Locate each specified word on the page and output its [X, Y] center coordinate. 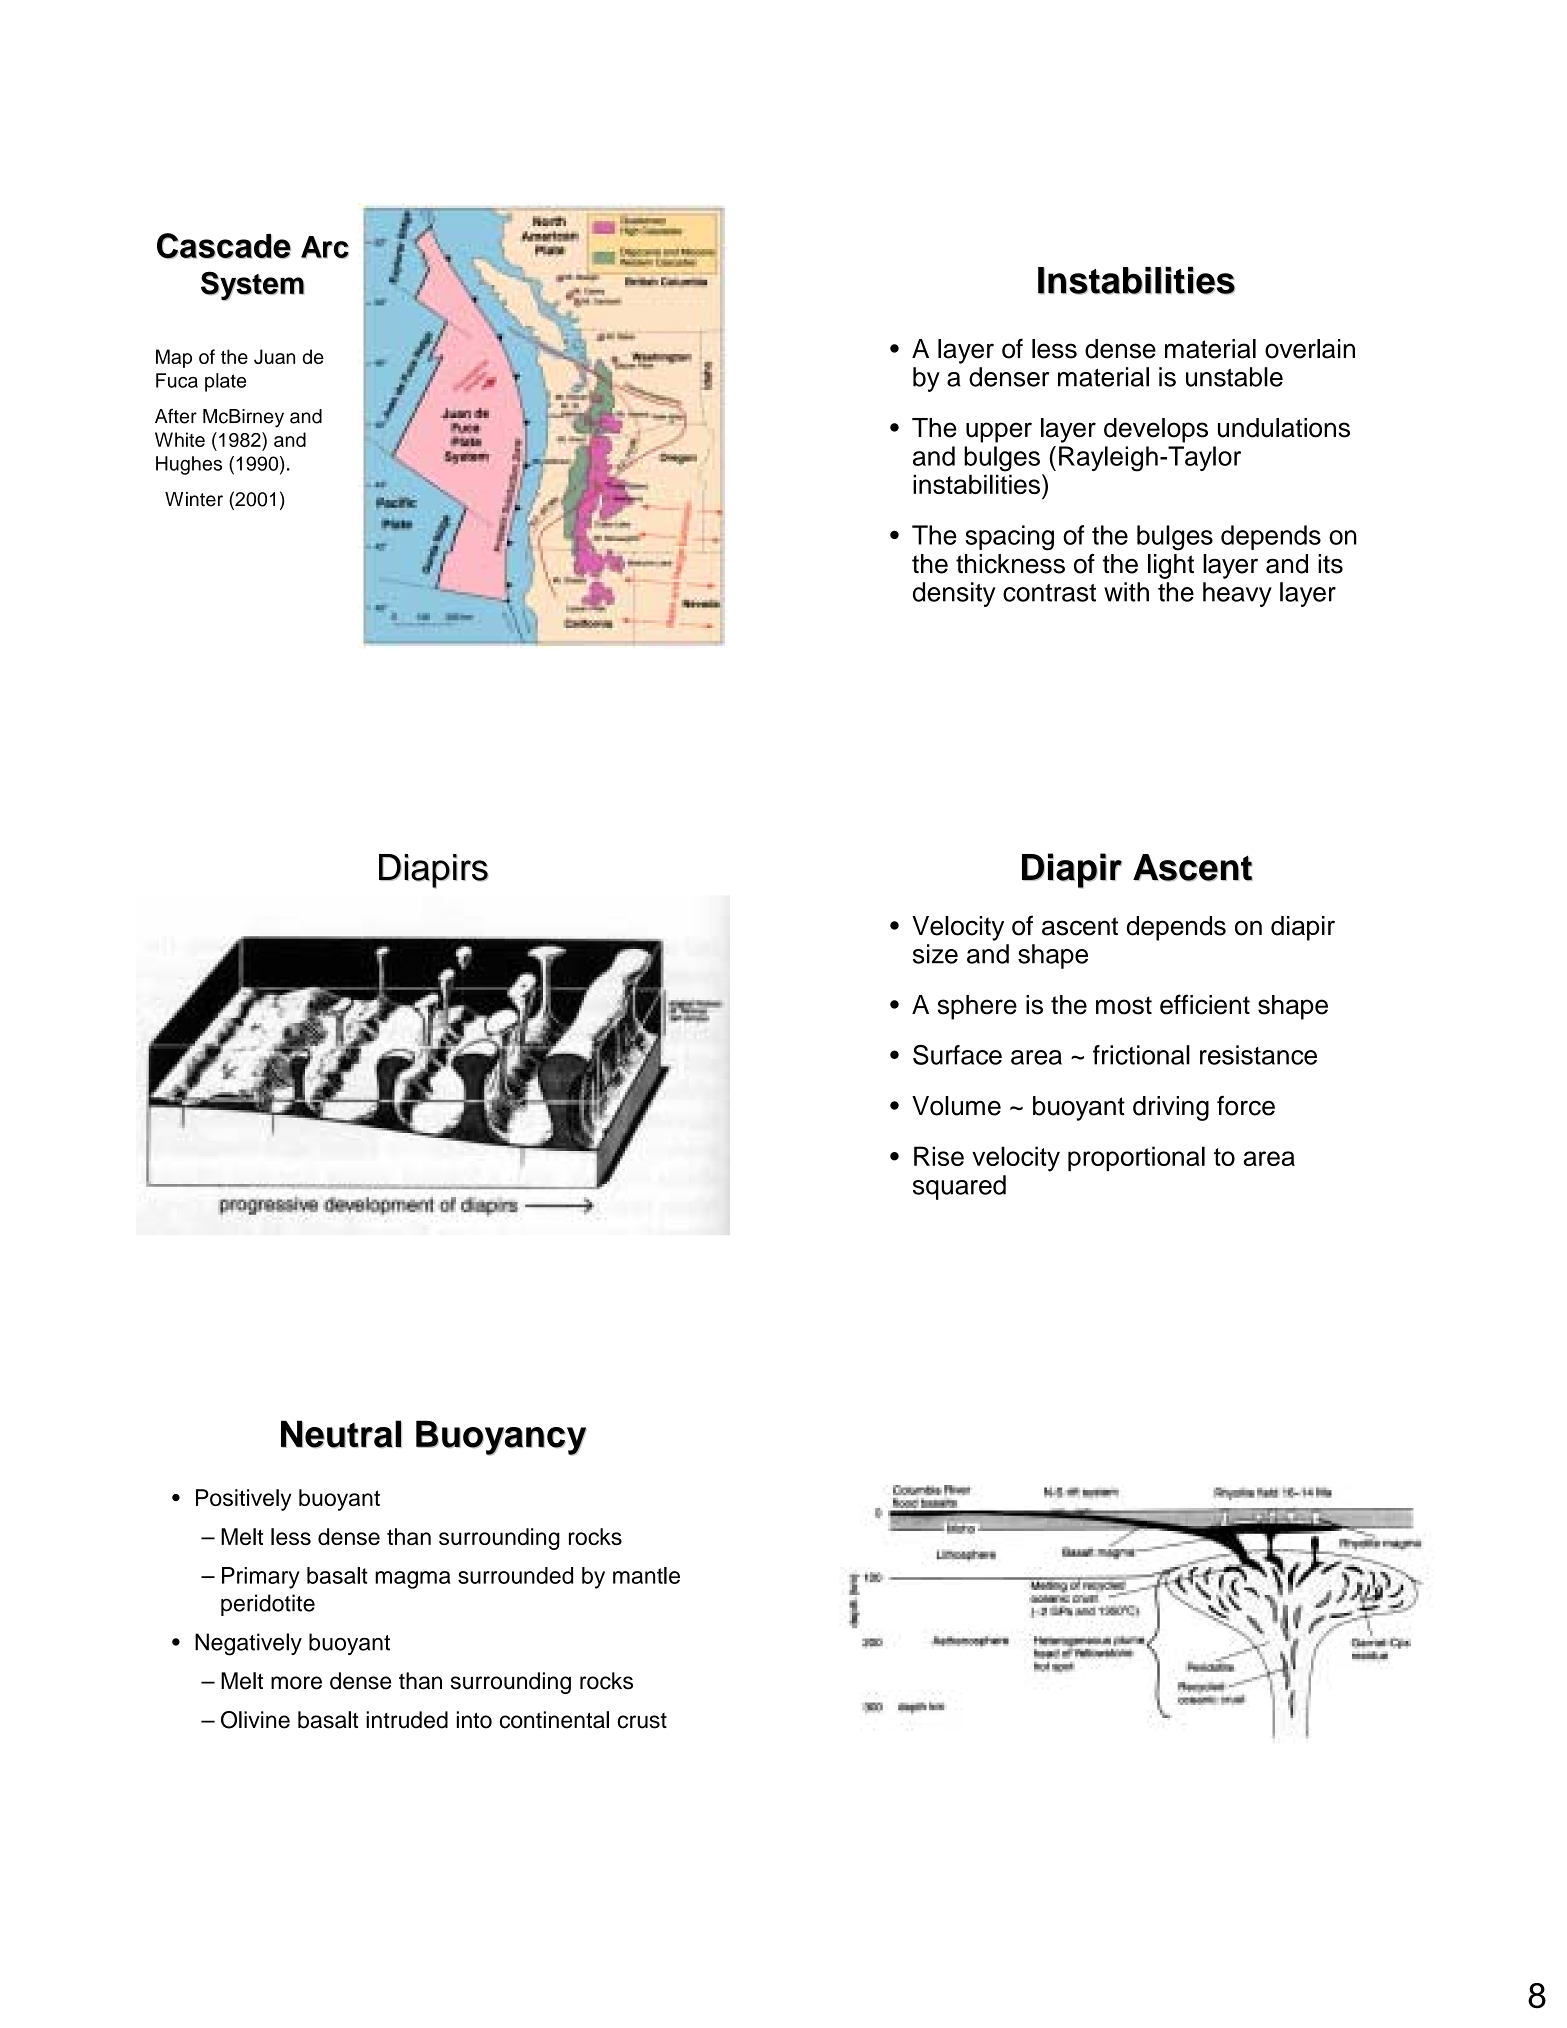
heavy [1237, 594]
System [252, 286]
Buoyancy [501, 1438]
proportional [1136, 1158]
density [954, 594]
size [935, 954]
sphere [977, 1007]
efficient [1205, 1004]
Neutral [341, 1434]
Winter [194, 499]
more [296, 1683]
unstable [1234, 377]
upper [999, 432]
